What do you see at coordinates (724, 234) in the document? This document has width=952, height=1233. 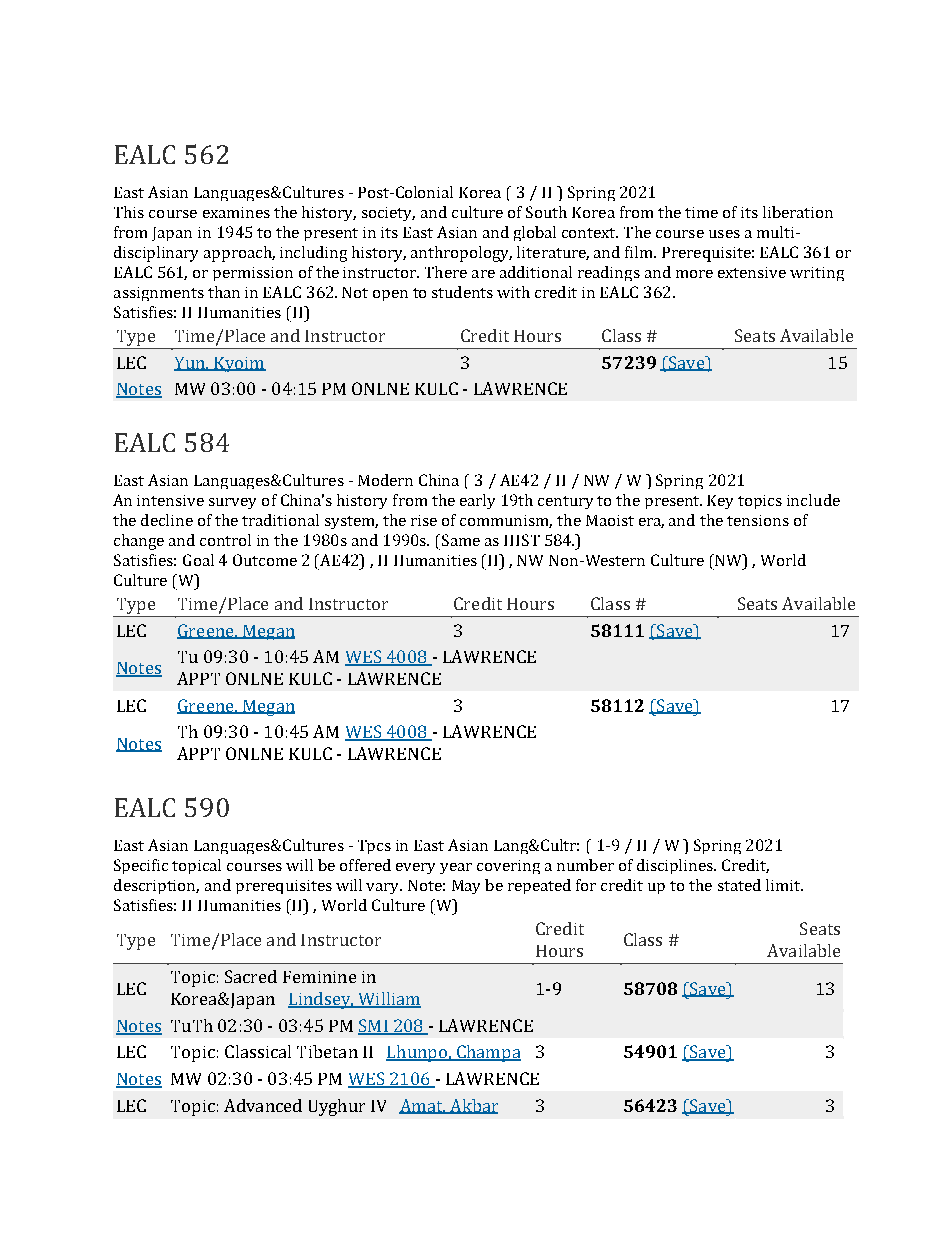 I see `uses` at bounding box center [724, 234].
